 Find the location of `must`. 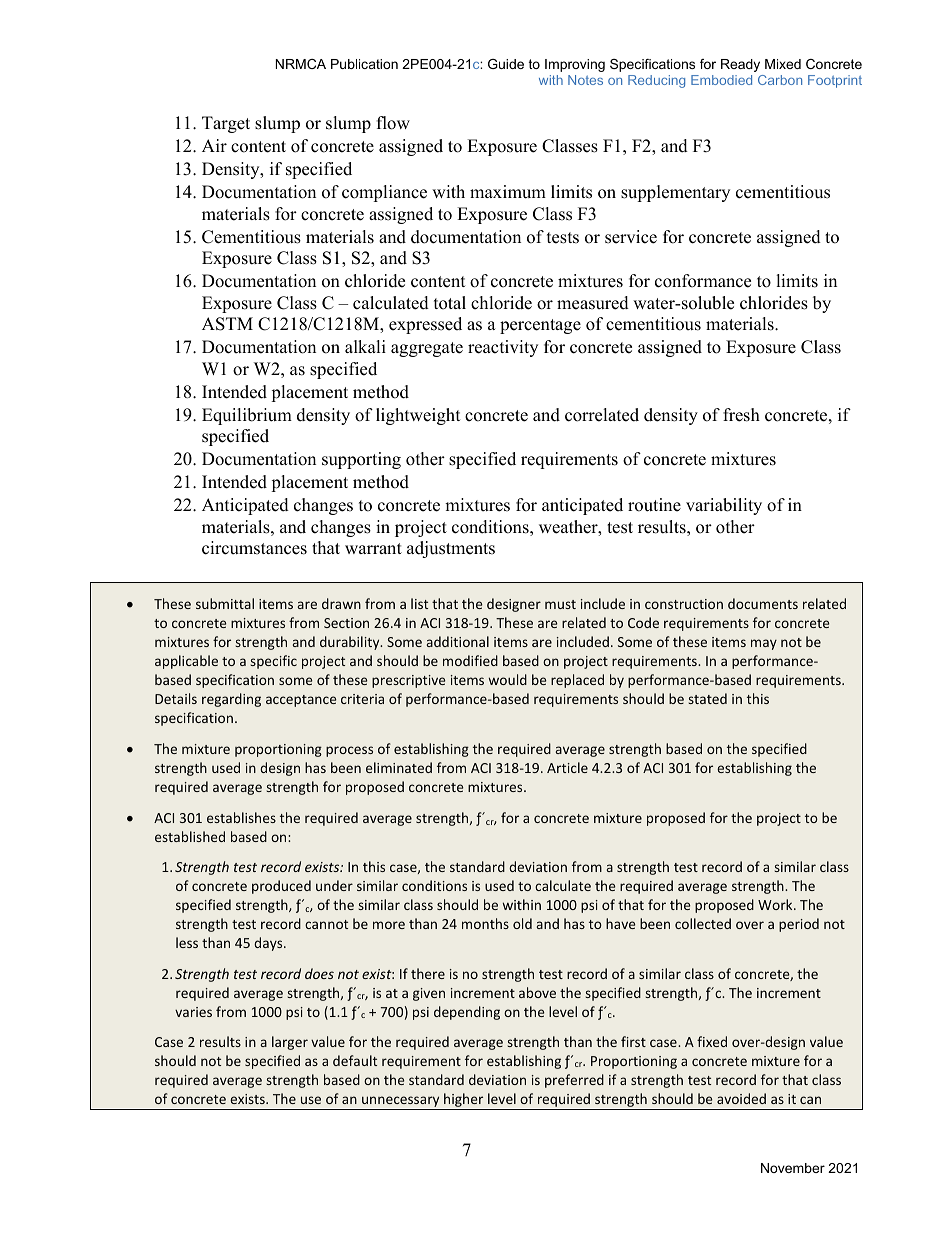

must is located at coordinates (560, 604).
